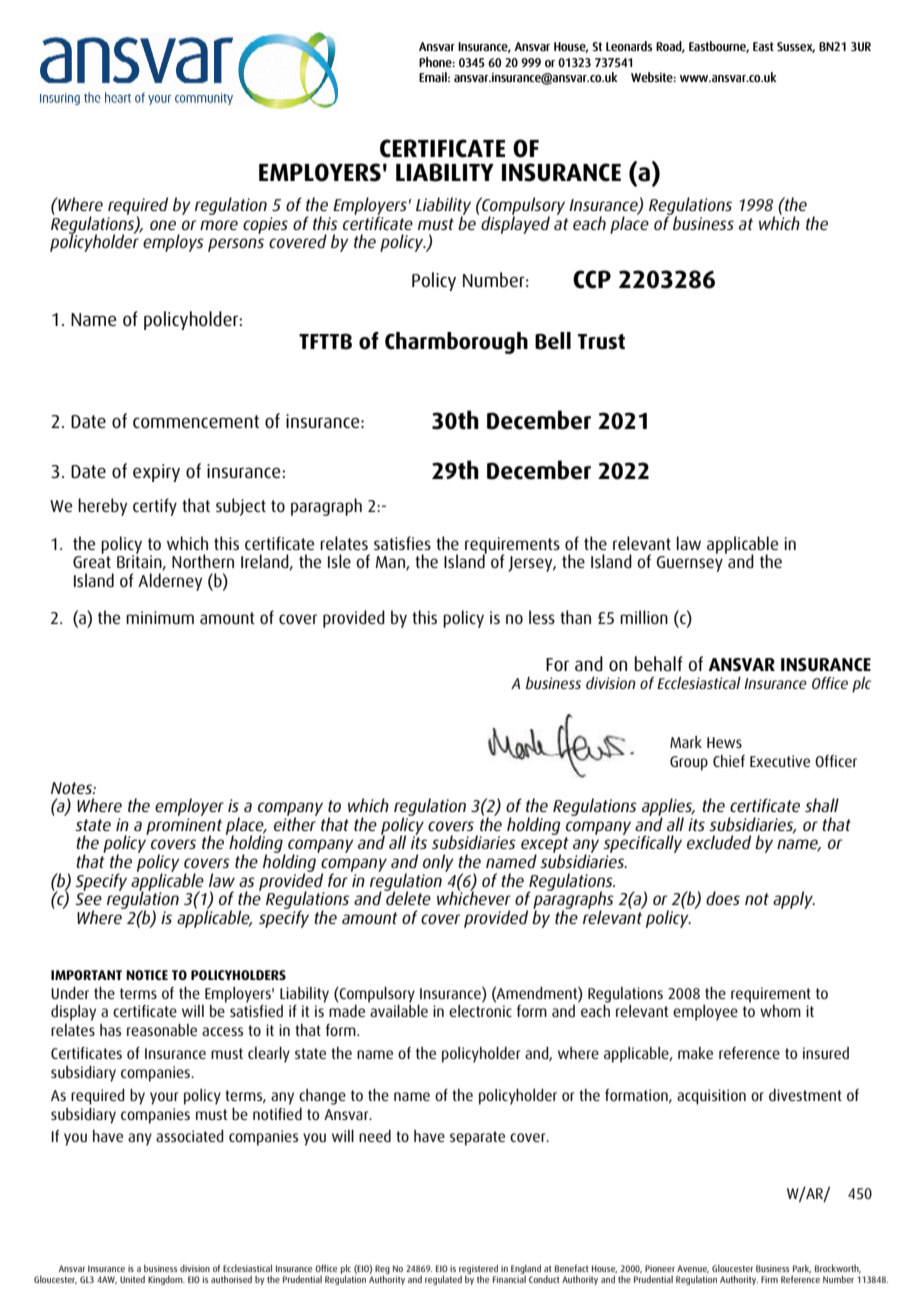  Describe the element at coordinates (592, 279) in the screenshot. I see `CCP` at that location.
